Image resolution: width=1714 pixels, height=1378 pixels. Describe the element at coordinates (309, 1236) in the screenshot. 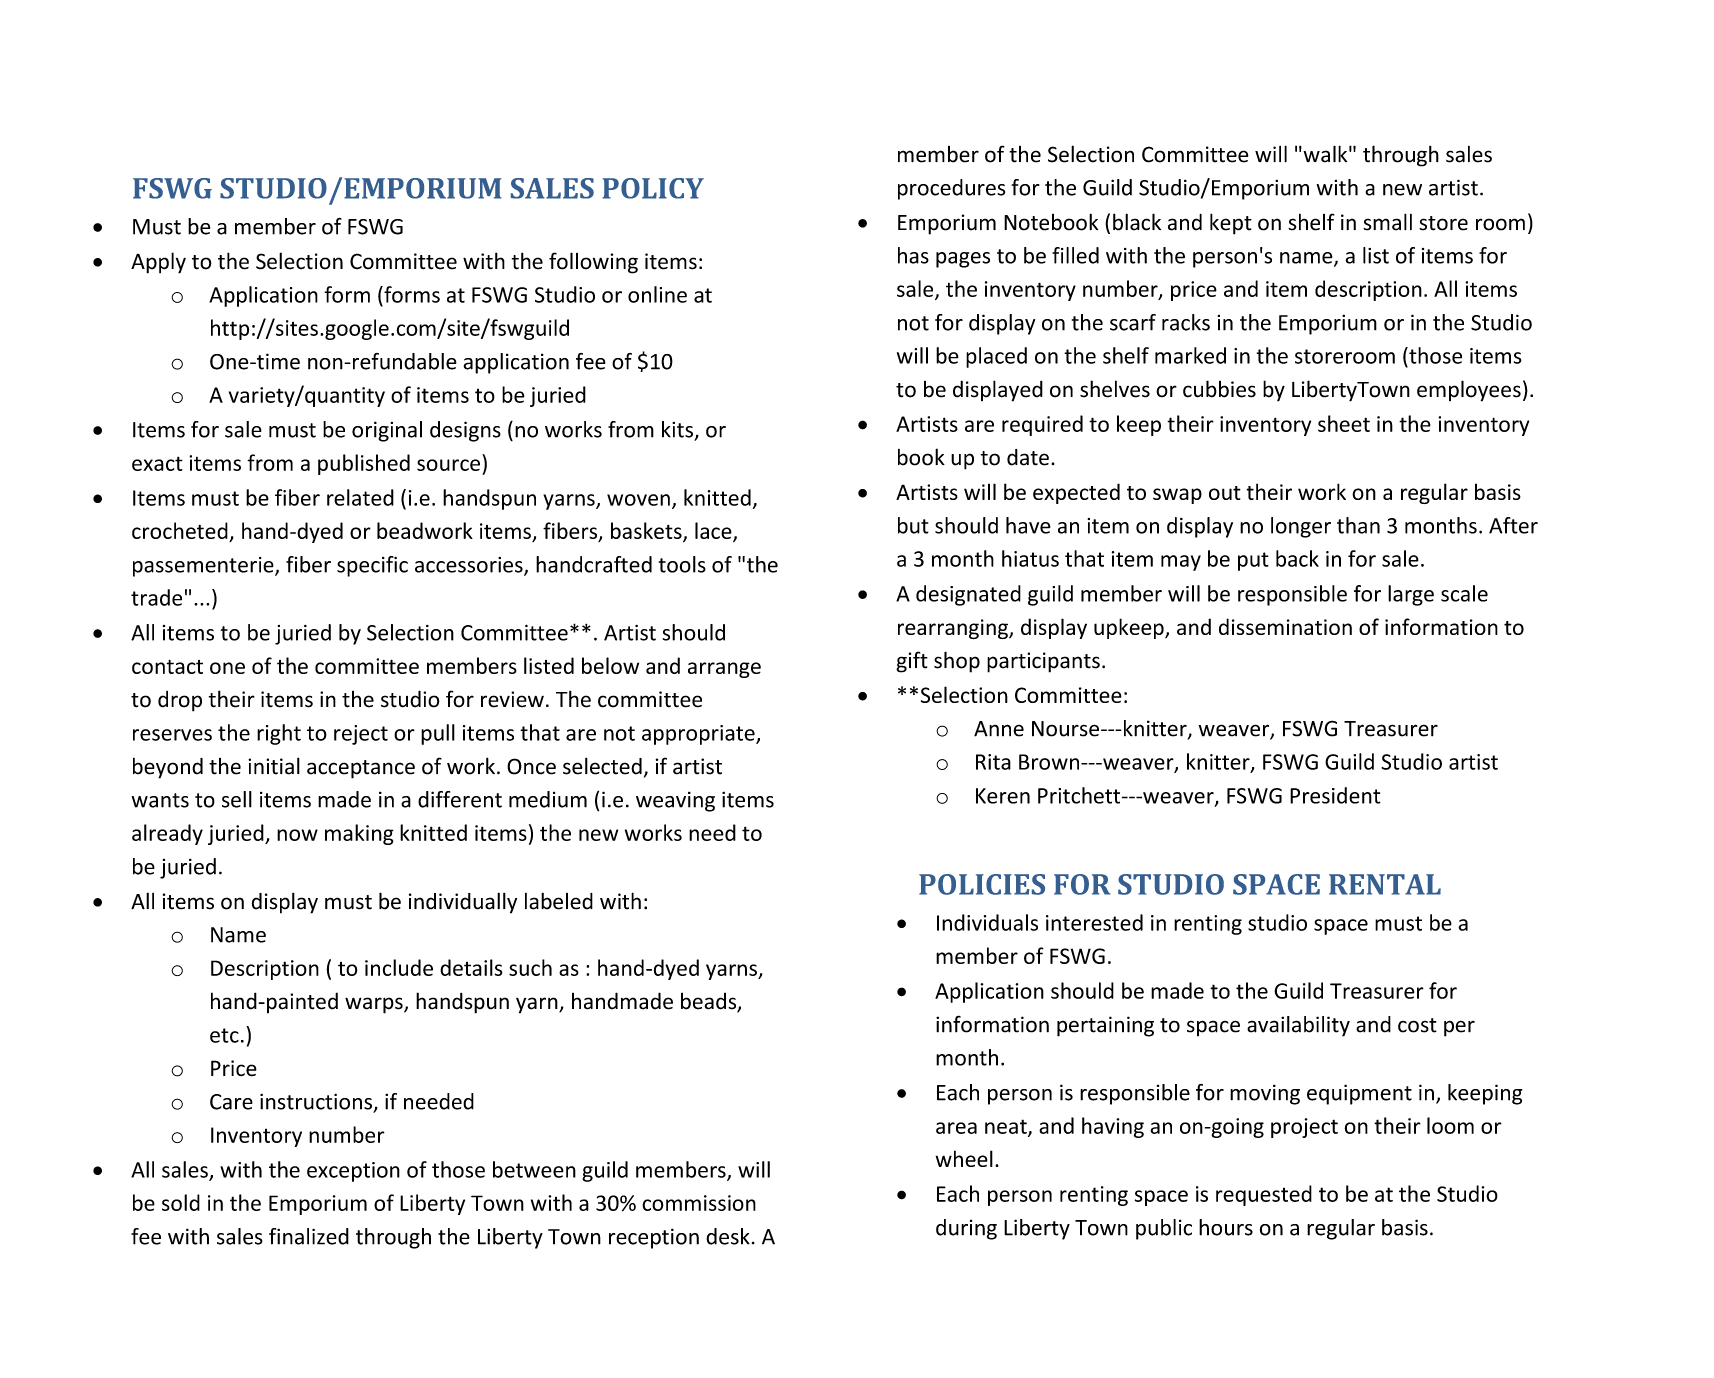

I see `finalized` at that location.
